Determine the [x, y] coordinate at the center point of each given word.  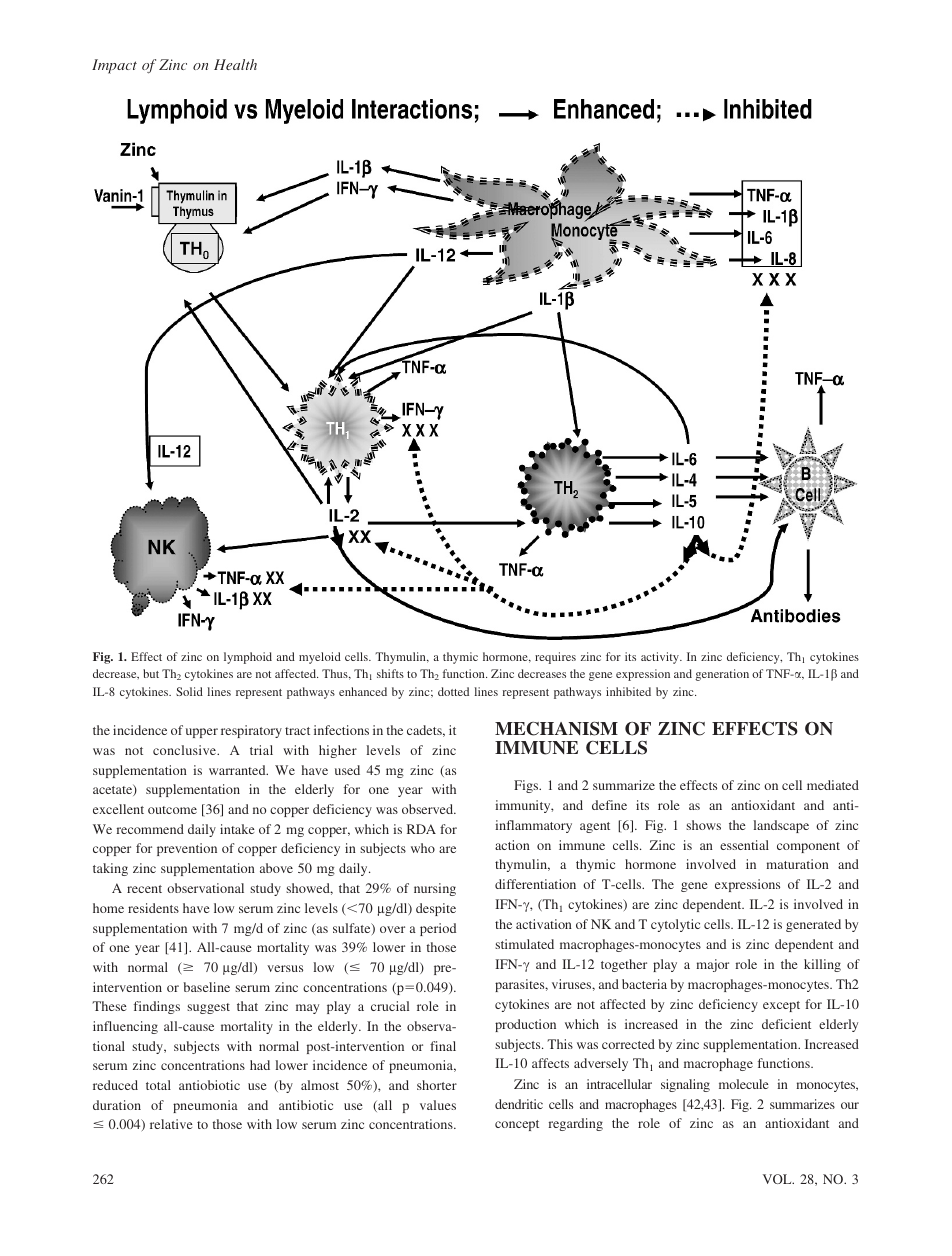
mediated [833, 785]
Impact [114, 66]
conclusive [185, 750]
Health [235, 64]
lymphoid [248, 658]
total [158, 1085]
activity [661, 658]
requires [555, 658]
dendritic [519, 1104]
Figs [527, 786]
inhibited [628, 691]
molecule [743, 1084]
